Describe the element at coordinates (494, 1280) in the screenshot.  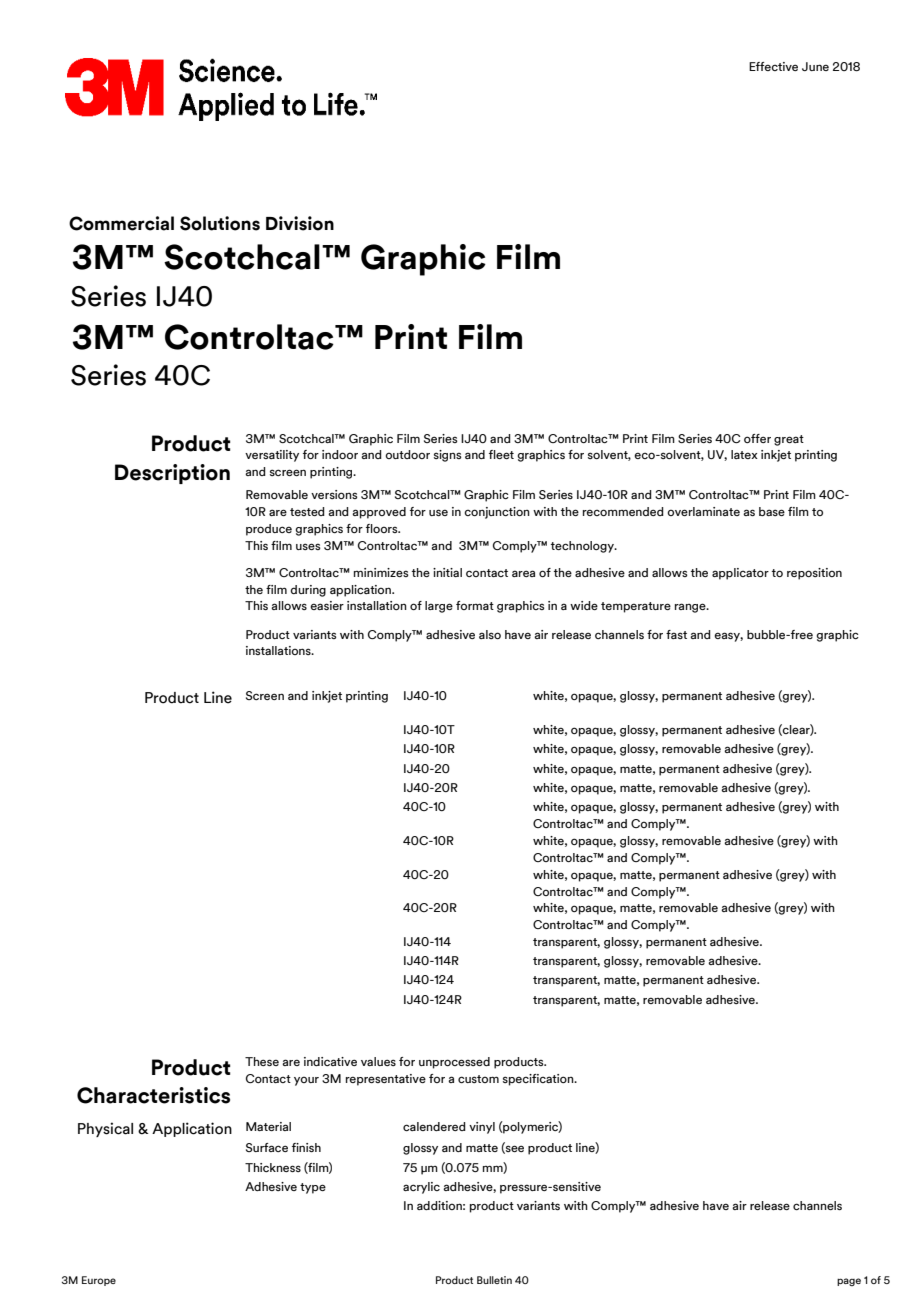
I see `Bulletin` at that location.
